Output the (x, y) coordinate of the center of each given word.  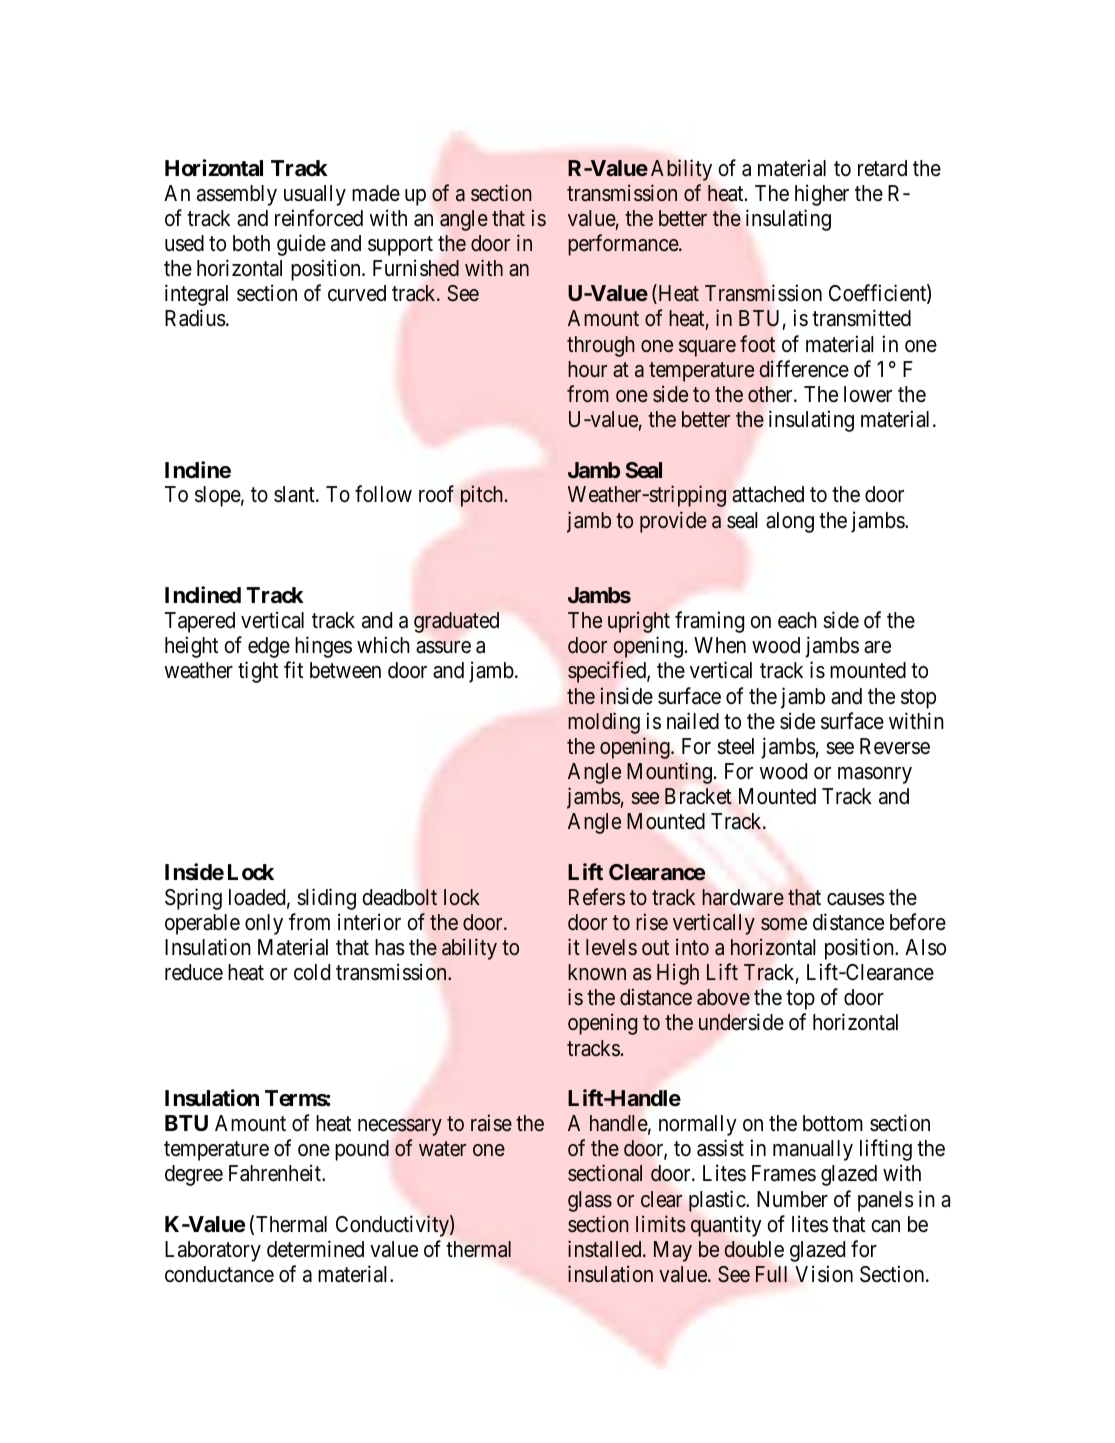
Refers (597, 897)
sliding (326, 899)
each (797, 620)
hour (587, 369)
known (597, 972)
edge (269, 647)
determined (315, 1249)
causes (856, 899)
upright (639, 622)
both (251, 243)
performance (624, 245)
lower (868, 394)
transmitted (861, 318)
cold (312, 972)
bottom (833, 1123)
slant (295, 494)
